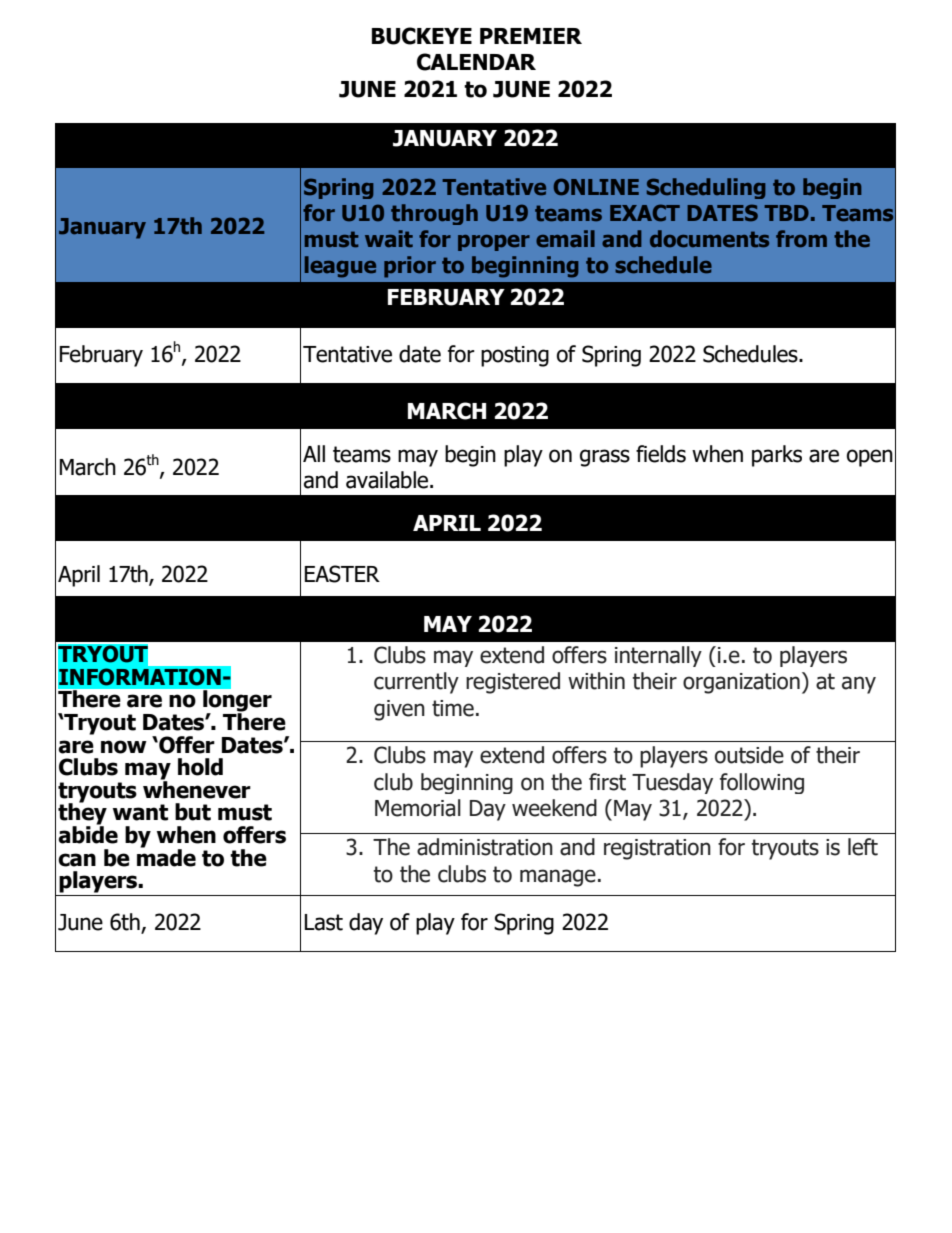 The image size is (952, 1233). Describe the element at coordinates (422, 36) in the screenshot. I see `BUCKEYE` at that location.
